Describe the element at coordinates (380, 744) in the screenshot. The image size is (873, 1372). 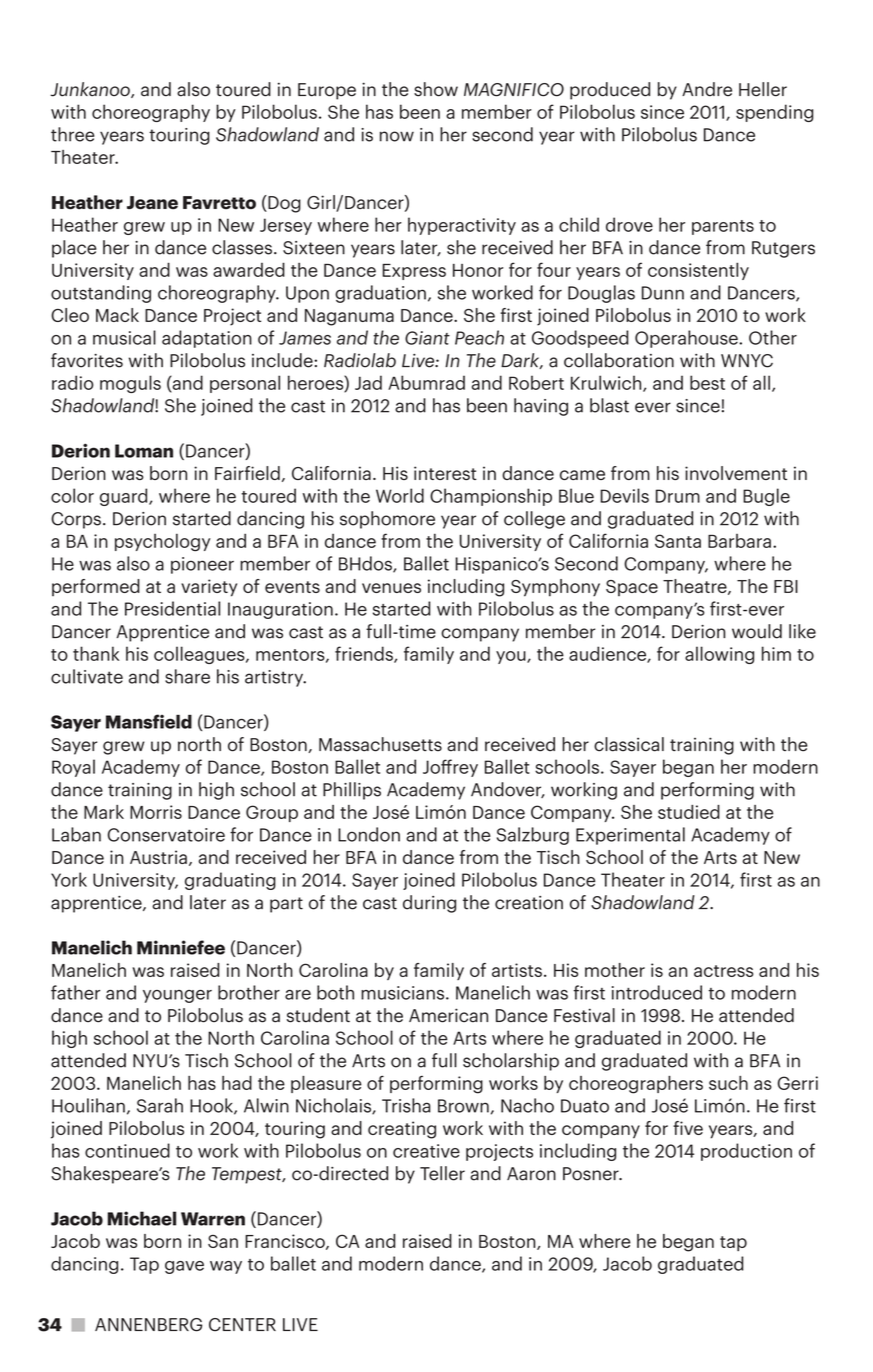
I see `Massachusetts` at that location.
